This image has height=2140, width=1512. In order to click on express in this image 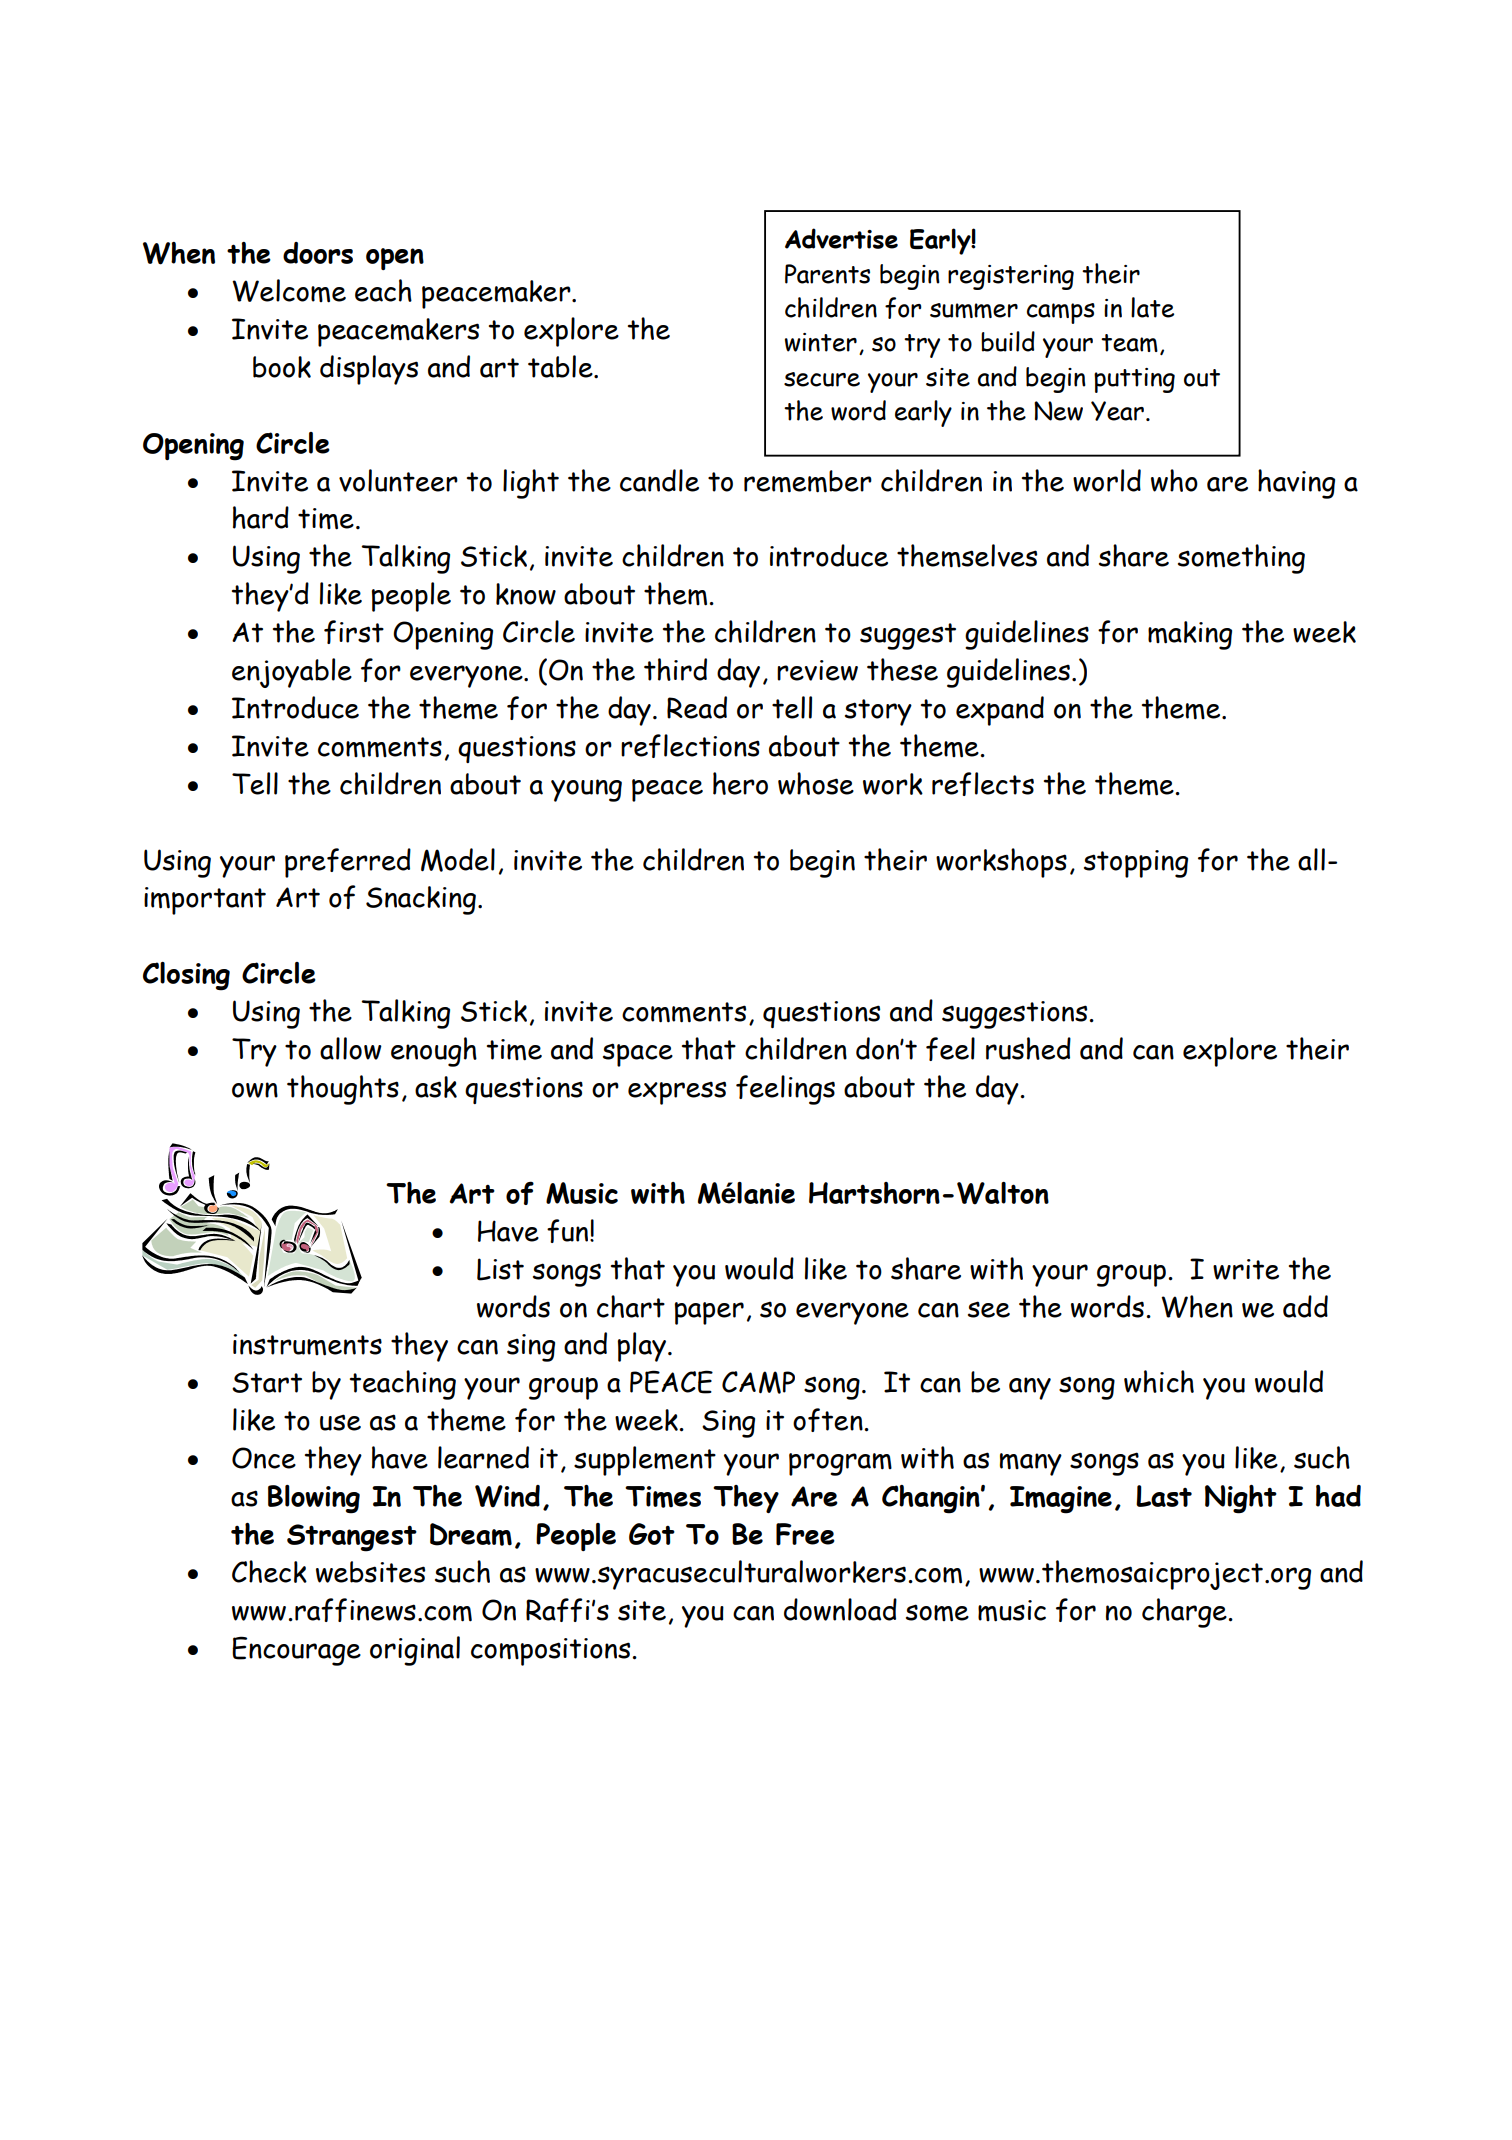, I will do `click(677, 1093)`.
